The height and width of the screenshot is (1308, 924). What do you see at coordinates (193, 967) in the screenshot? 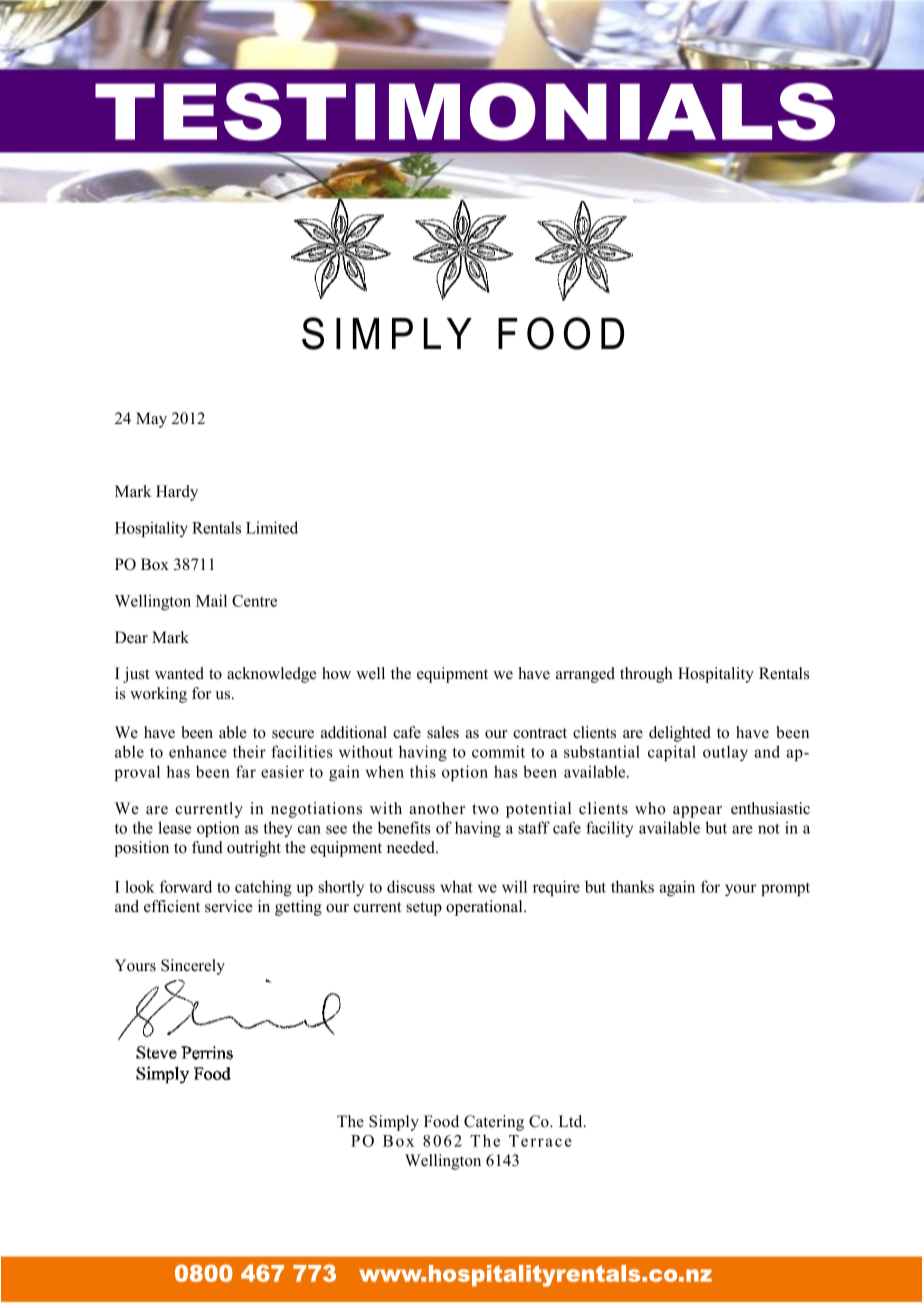
I see `Sincerely` at bounding box center [193, 967].
